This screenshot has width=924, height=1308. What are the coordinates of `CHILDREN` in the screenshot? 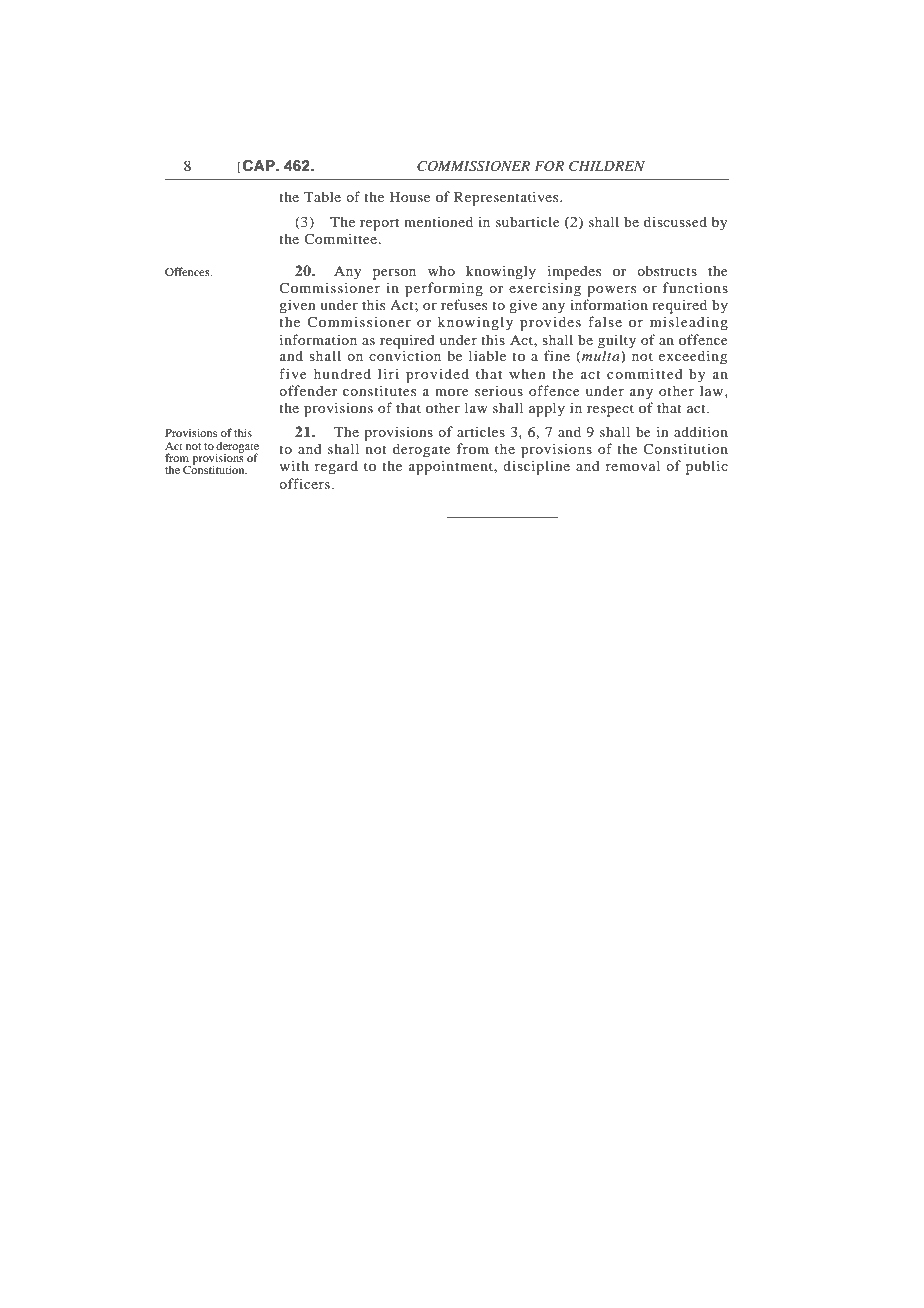 It's located at (607, 166).
